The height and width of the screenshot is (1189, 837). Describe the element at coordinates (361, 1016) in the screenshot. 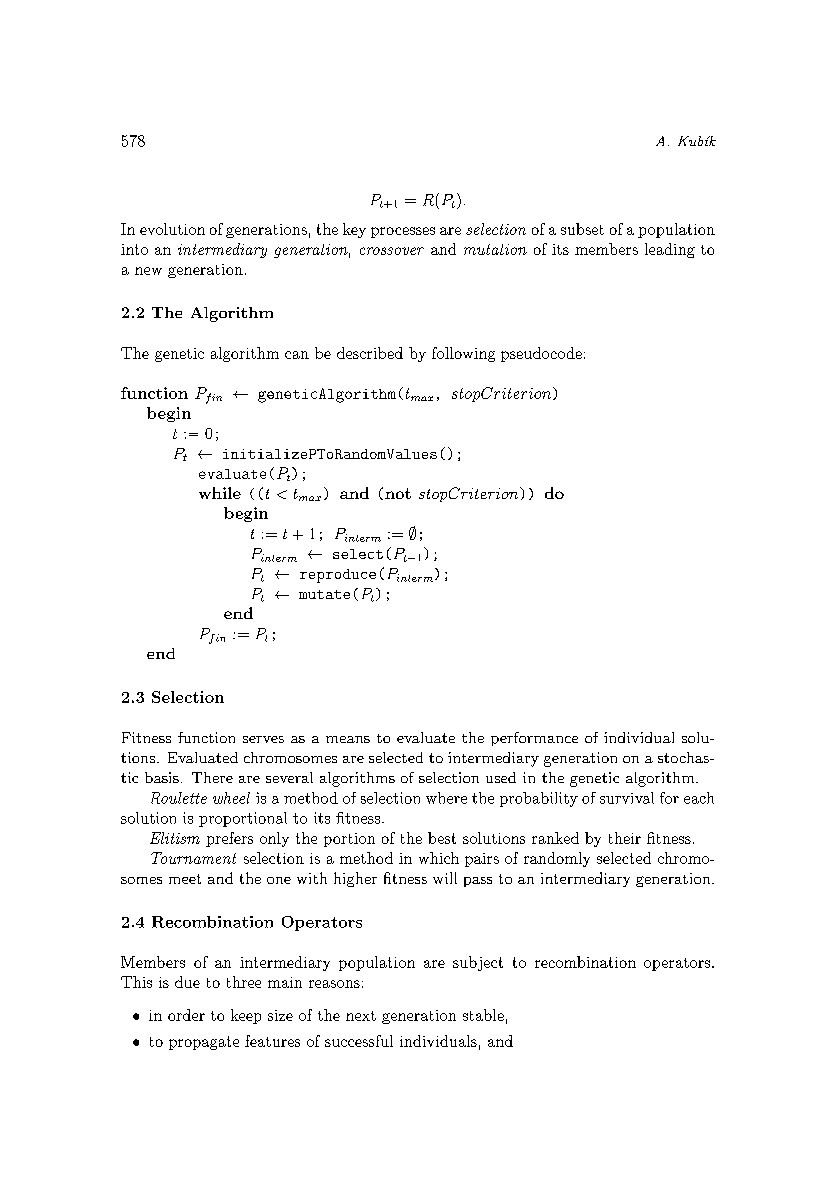

I see `next` at that location.
